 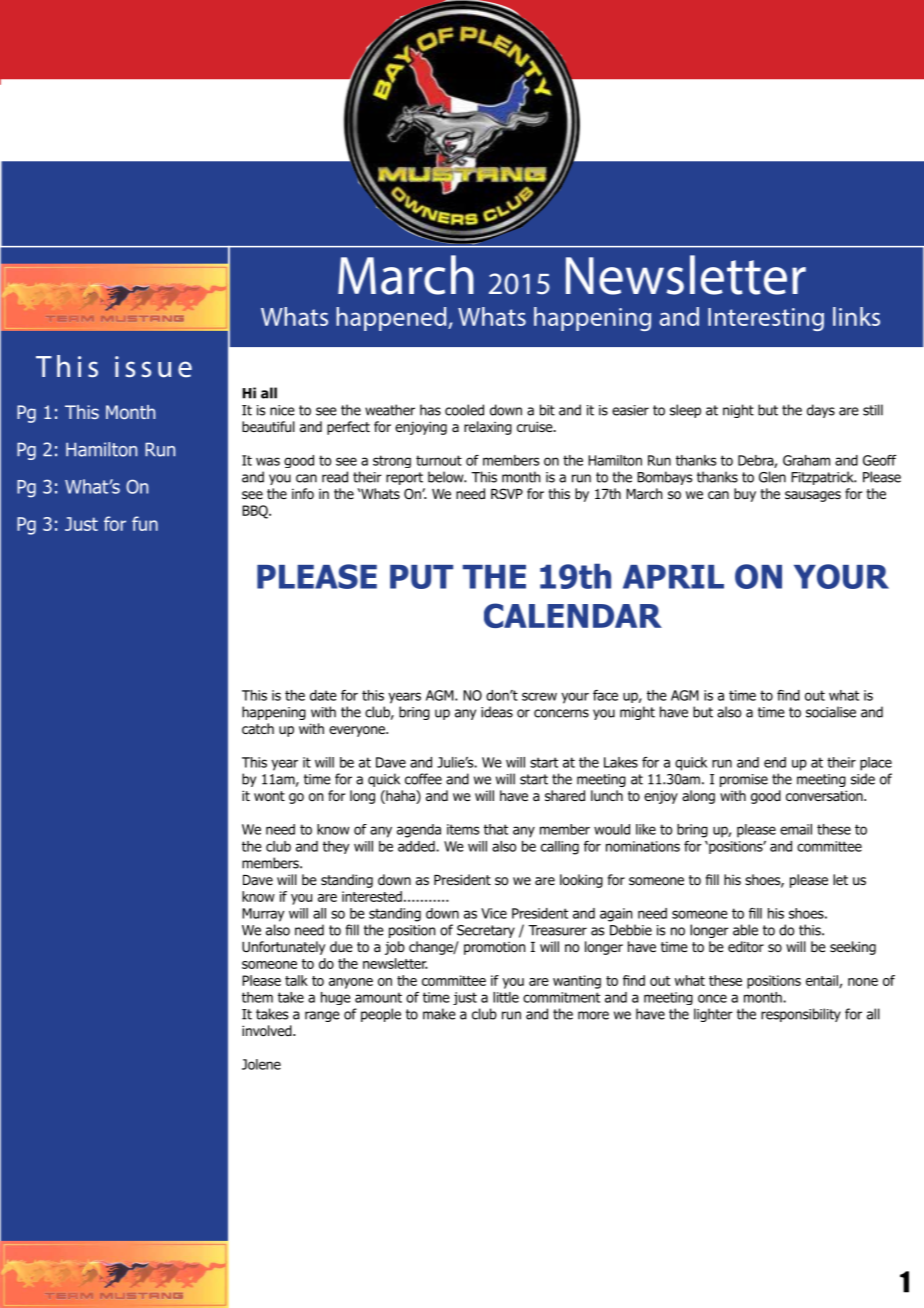 What do you see at coordinates (539, 696) in the document?
I see `screw` at bounding box center [539, 696].
